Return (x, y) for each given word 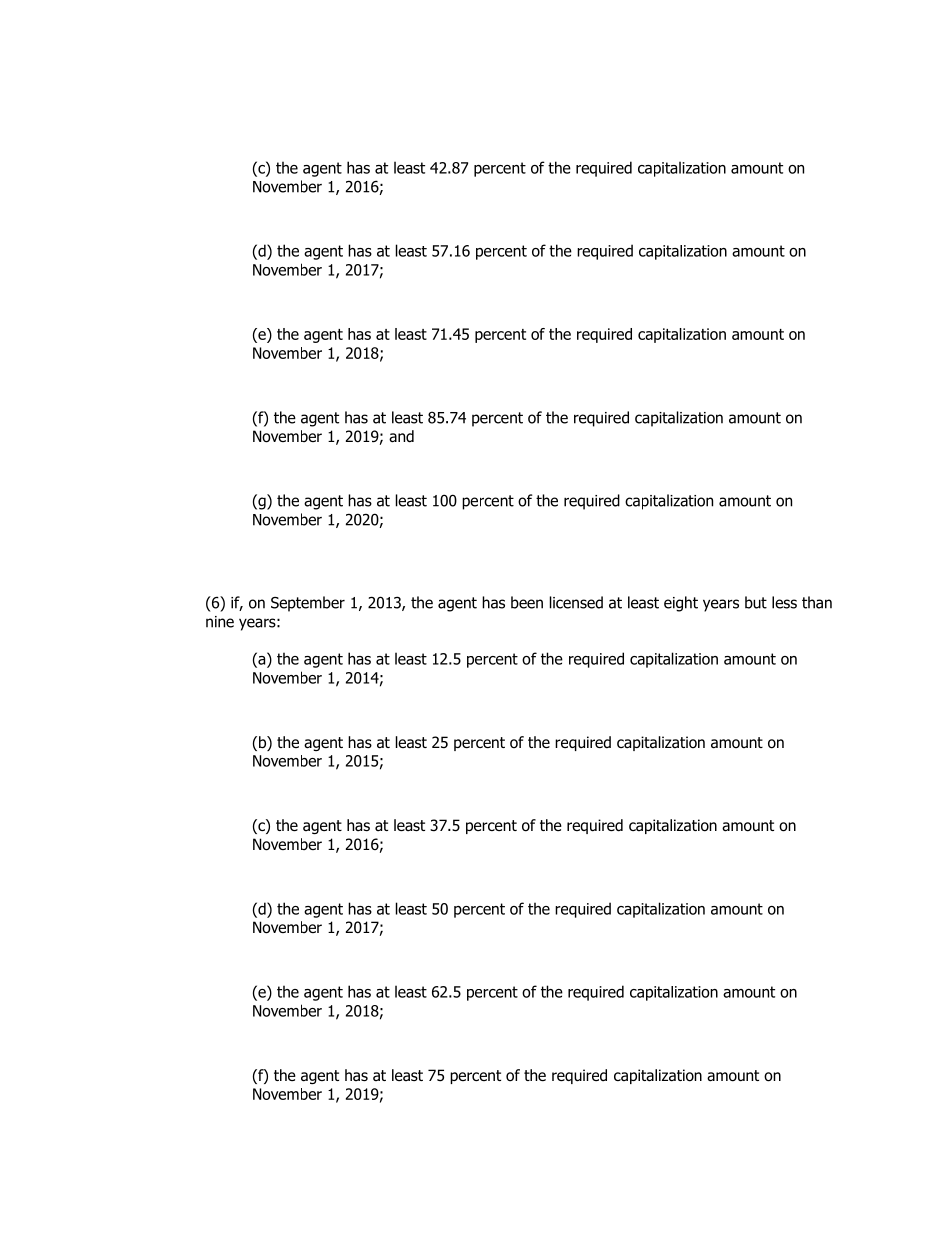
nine (220, 622)
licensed (576, 602)
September (308, 604)
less (784, 602)
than (817, 602)
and (401, 436)
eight (681, 604)
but (756, 602)
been (527, 602)
